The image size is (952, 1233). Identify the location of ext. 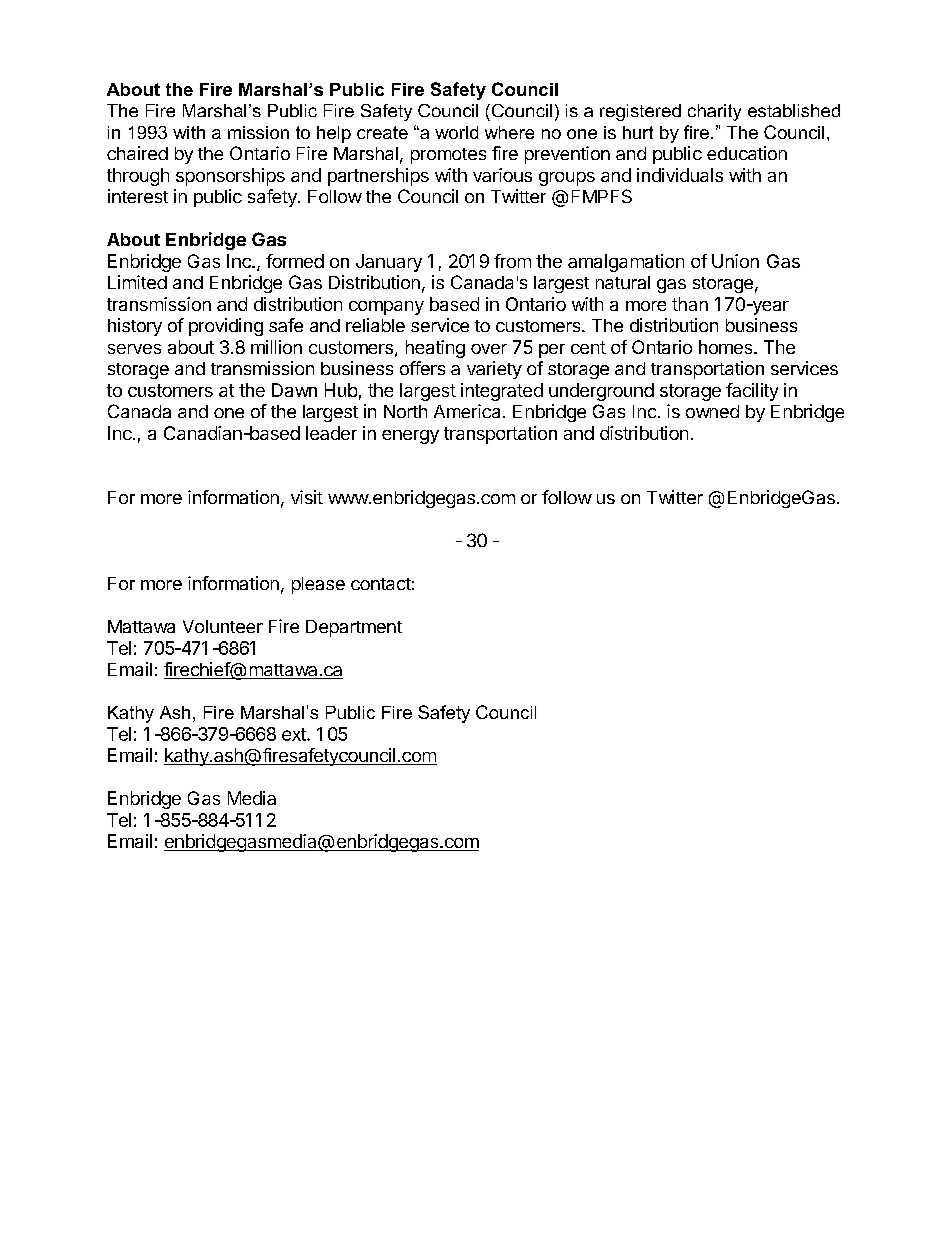
(295, 734).
